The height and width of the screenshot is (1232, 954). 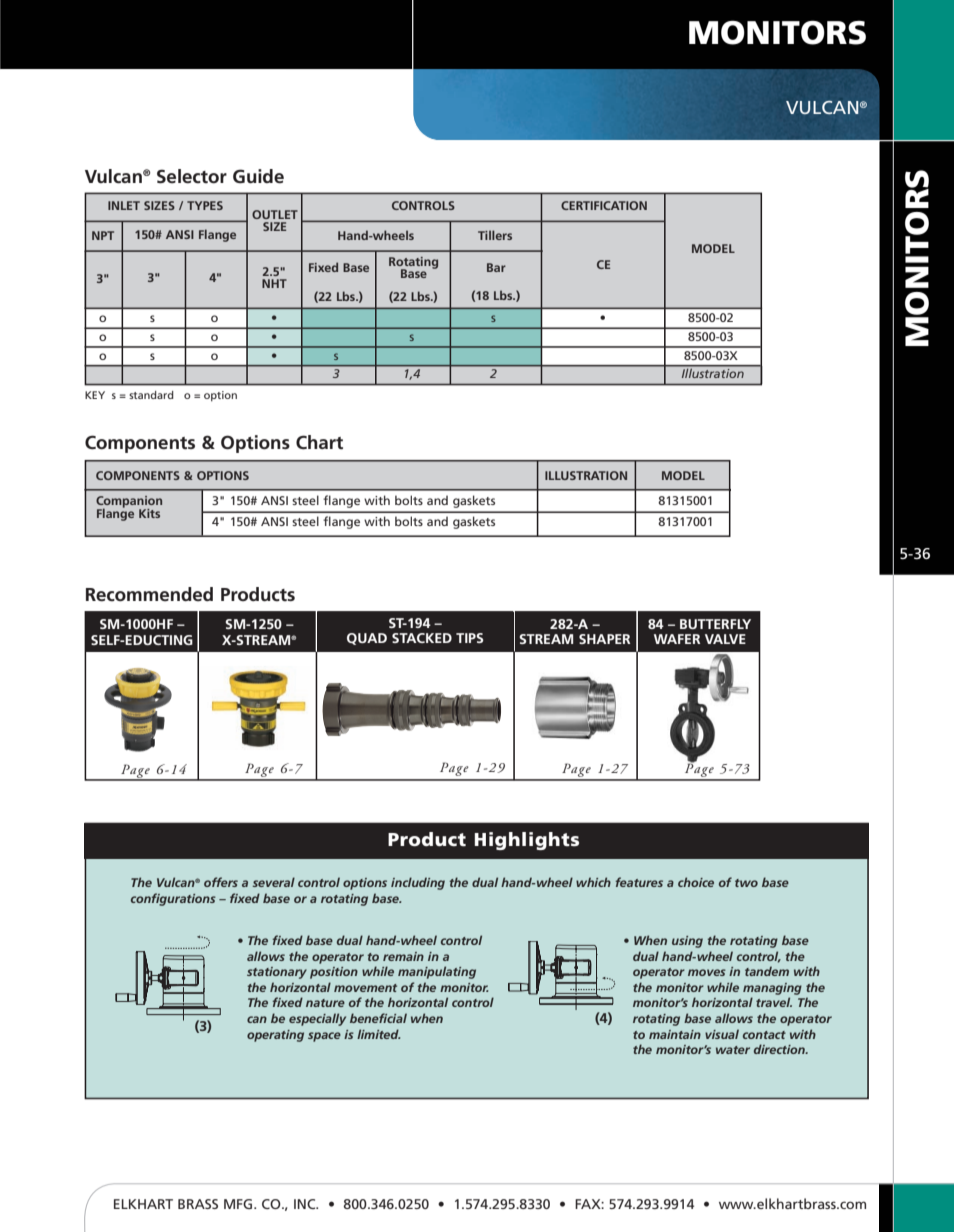 What do you see at coordinates (378, 1034) in the screenshot?
I see `limited` at bounding box center [378, 1034].
